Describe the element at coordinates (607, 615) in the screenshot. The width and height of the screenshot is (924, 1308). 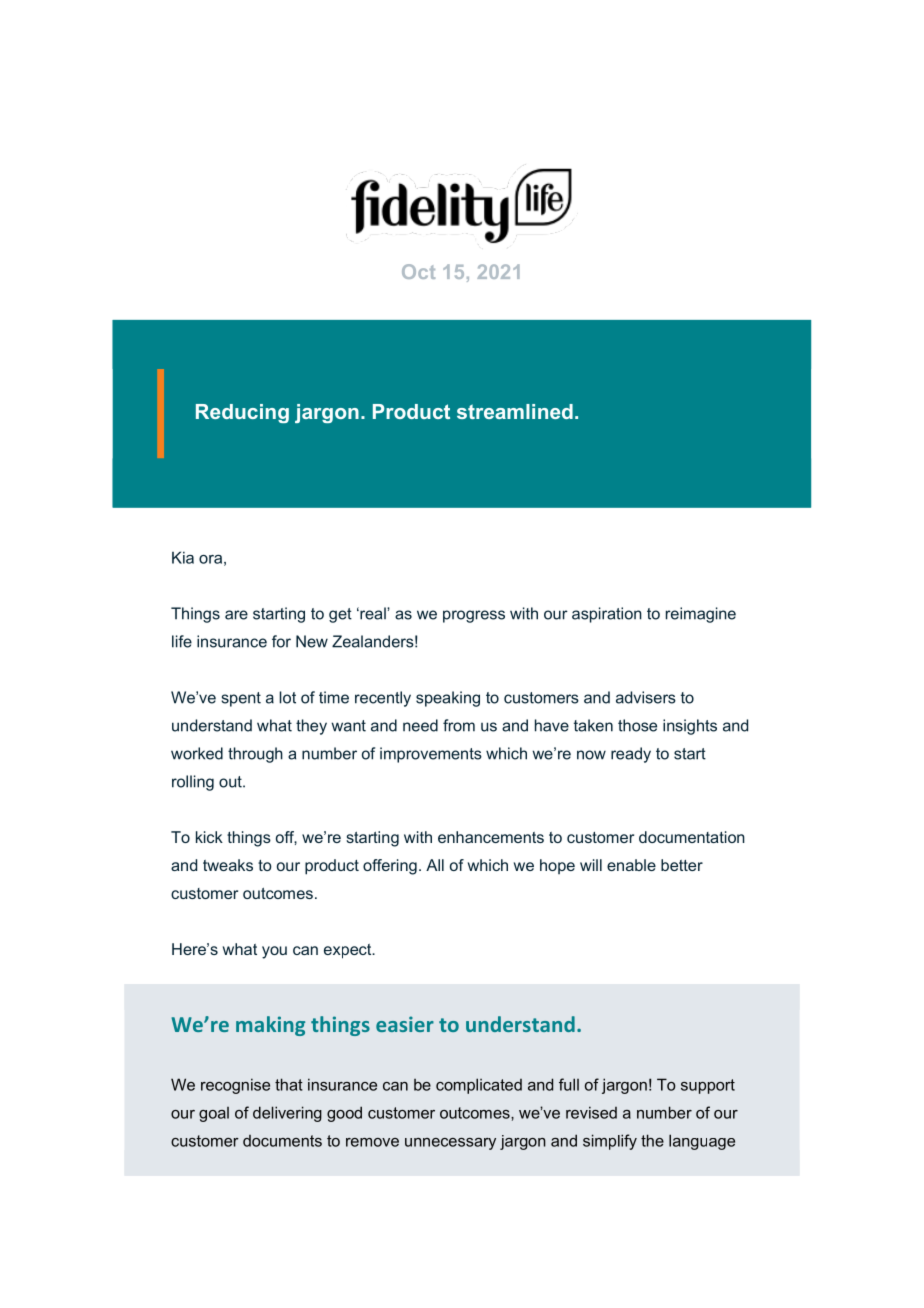
I see `aspiration` at that location.
